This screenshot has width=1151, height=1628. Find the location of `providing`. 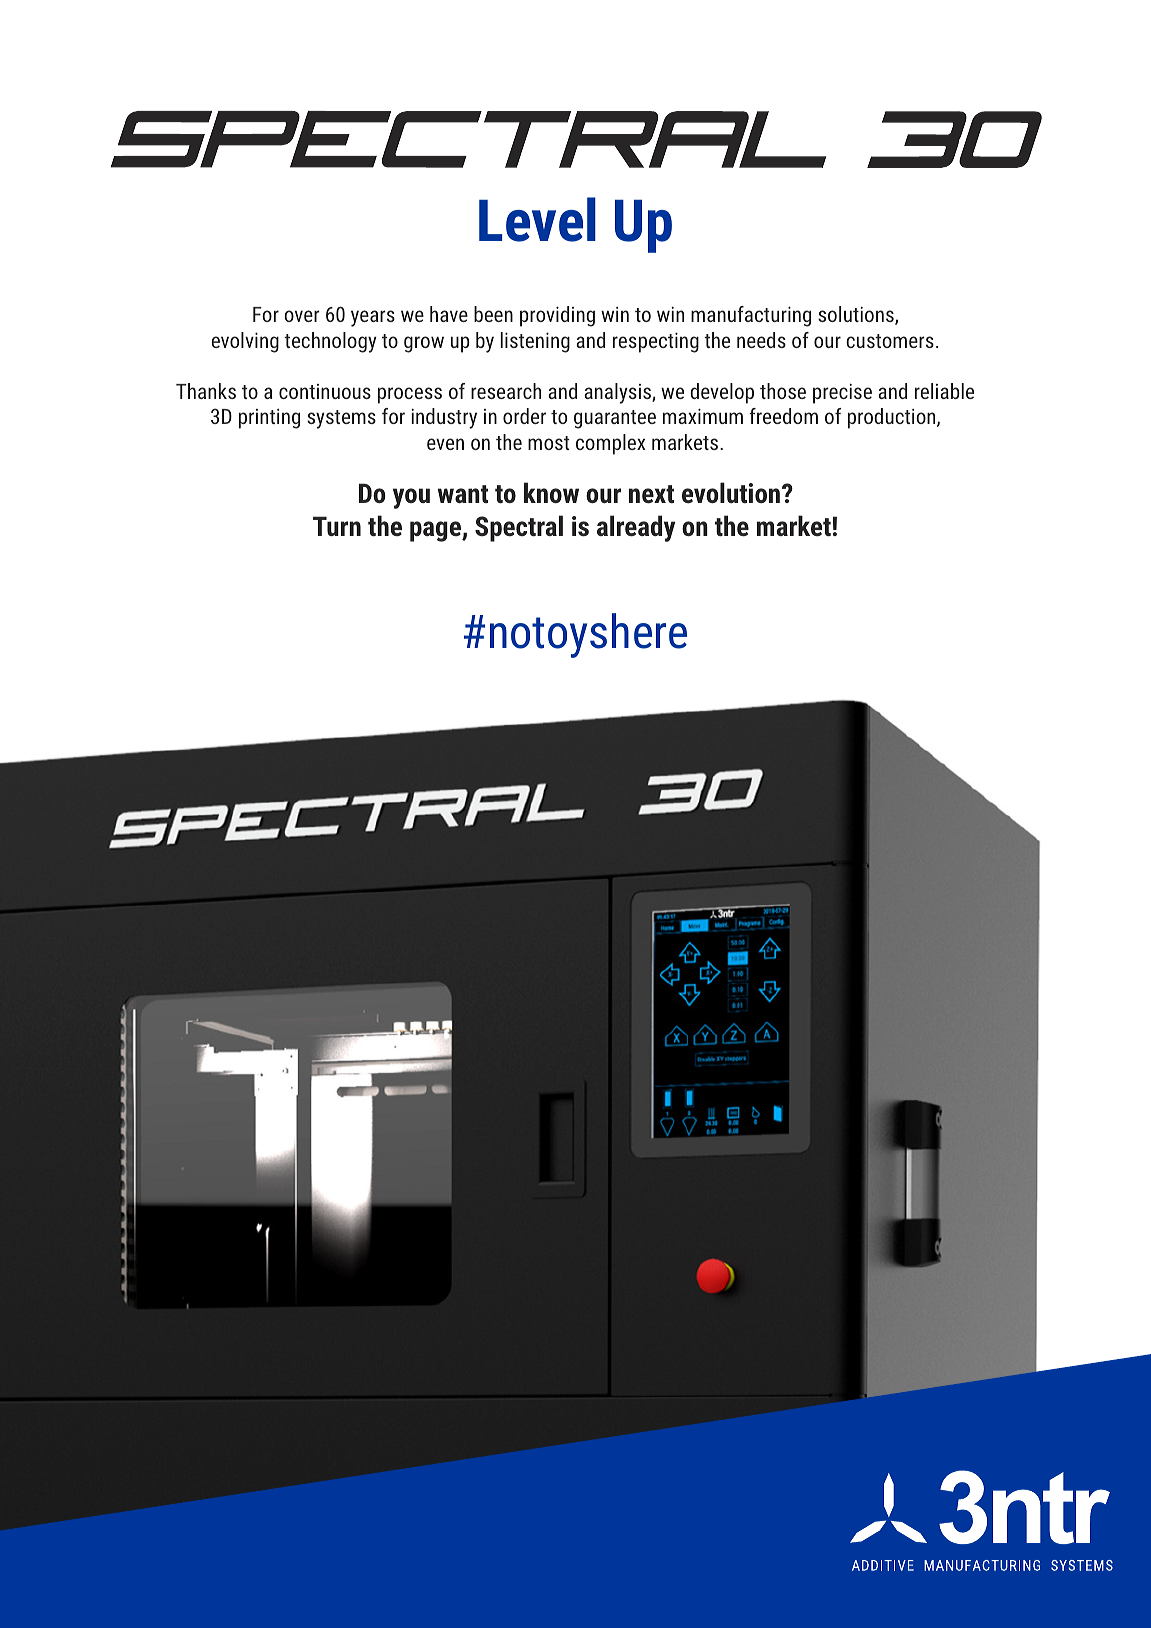

providing is located at coordinates (557, 316).
